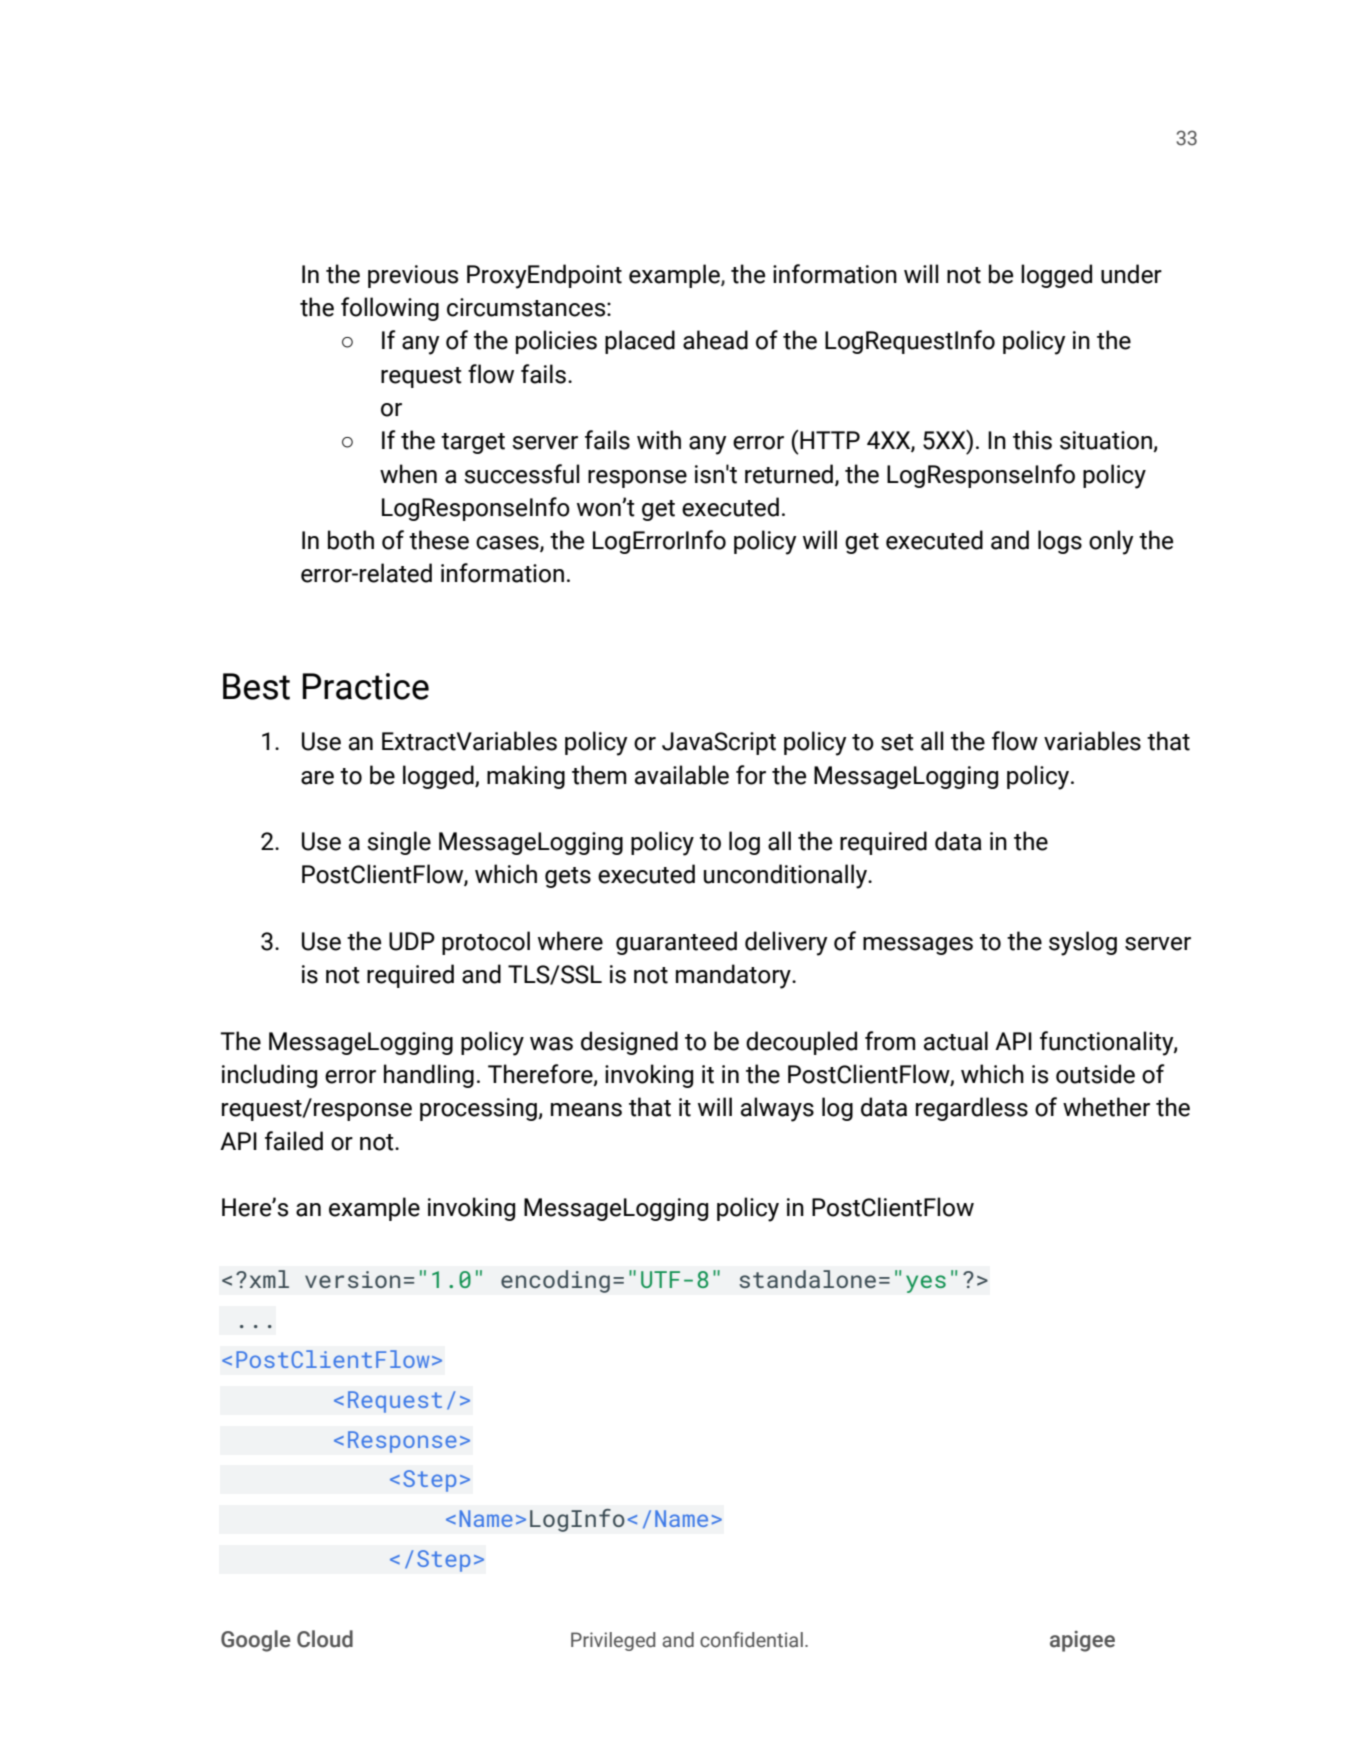 The width and height of the document is (1358, 1757). I want to click on syslog, so click(1083, 943).
